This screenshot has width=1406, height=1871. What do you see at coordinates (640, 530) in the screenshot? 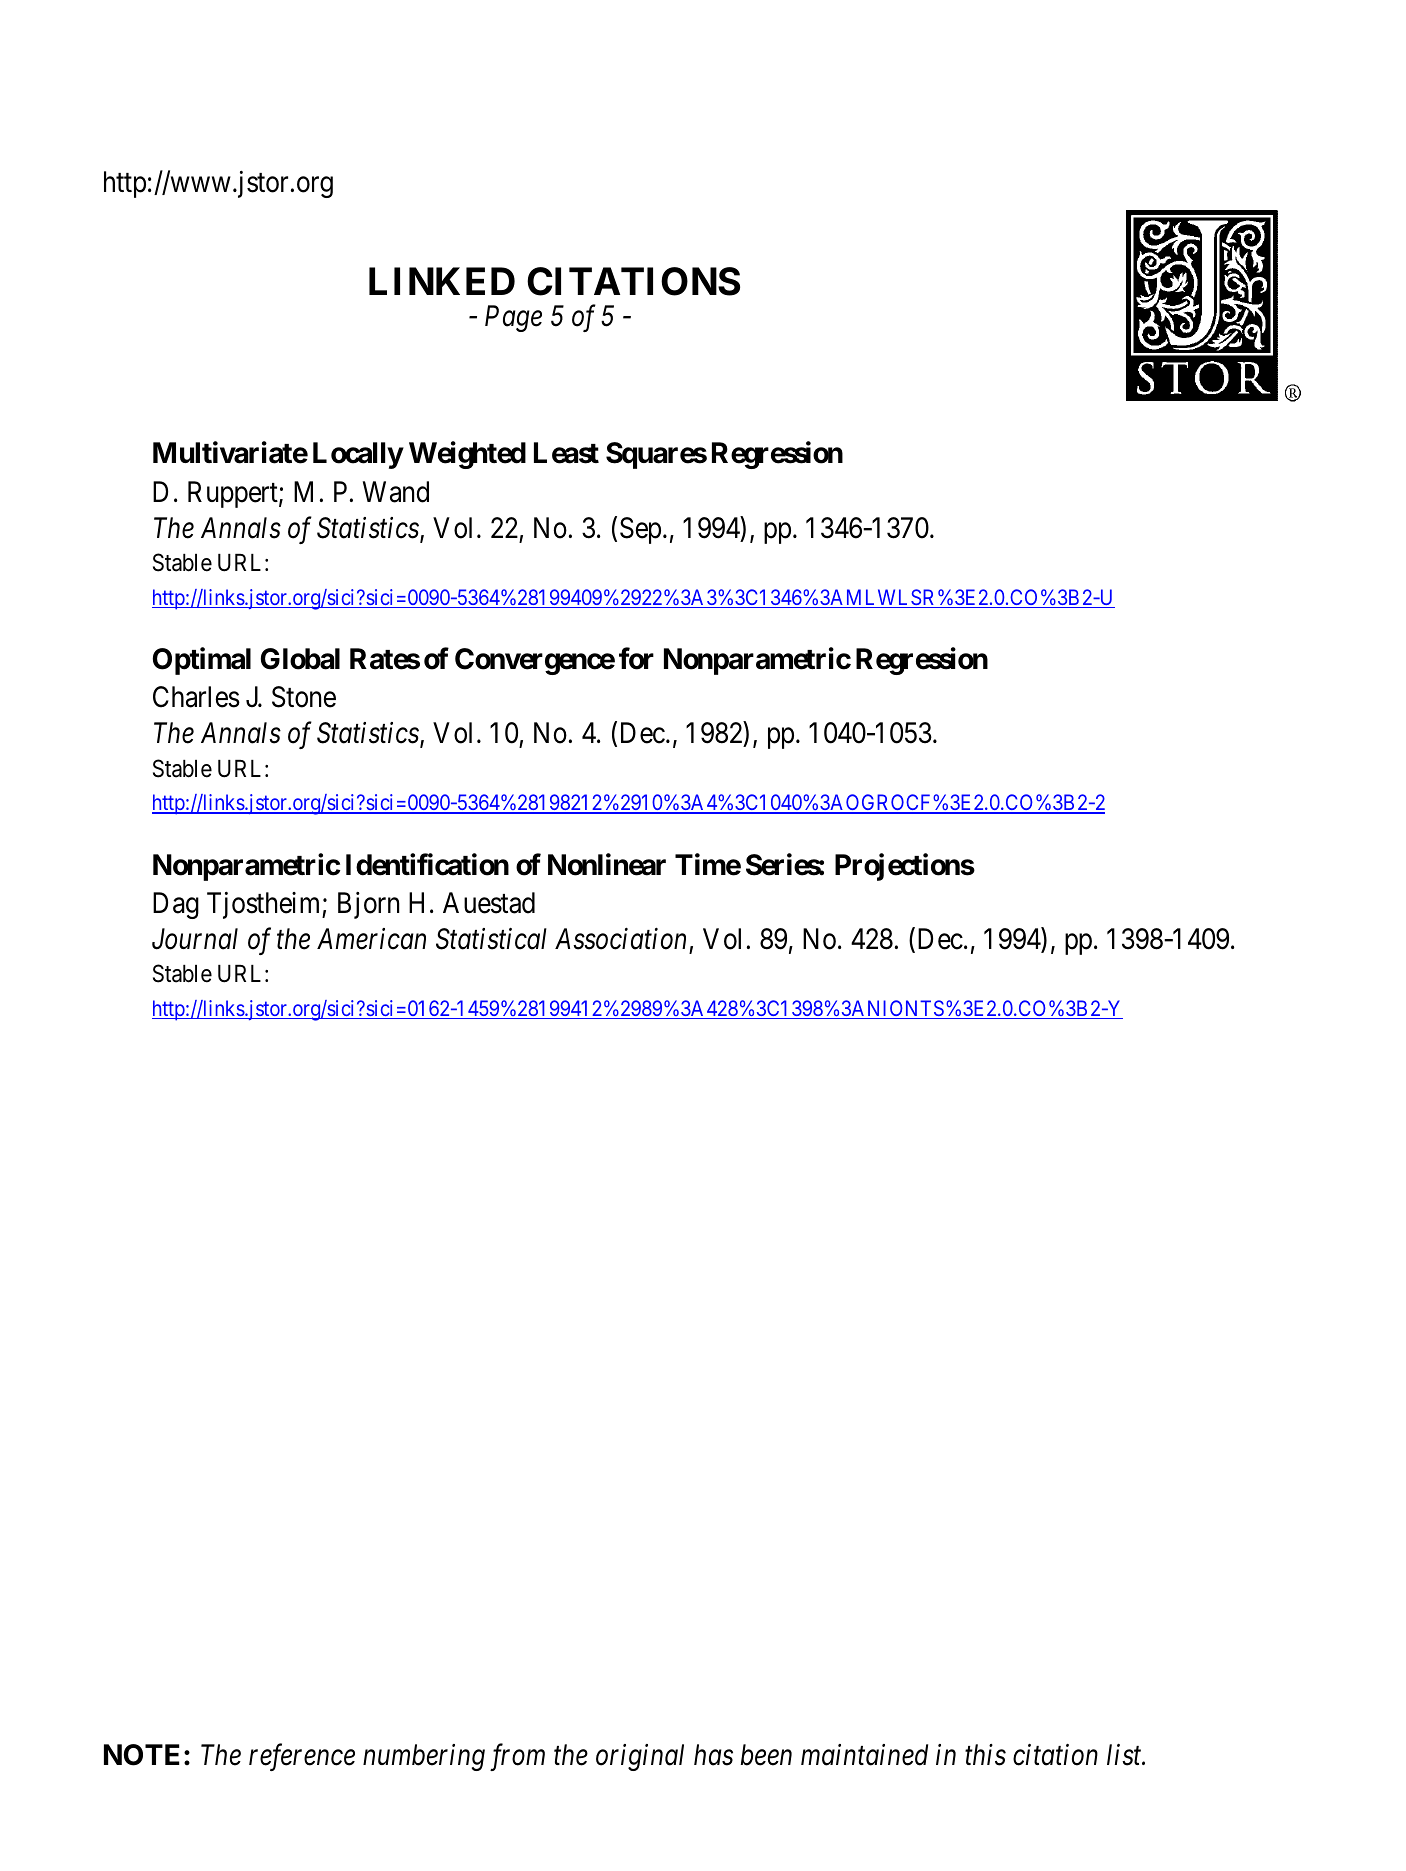
I see `Sep` at bounding box center [640, 530].
